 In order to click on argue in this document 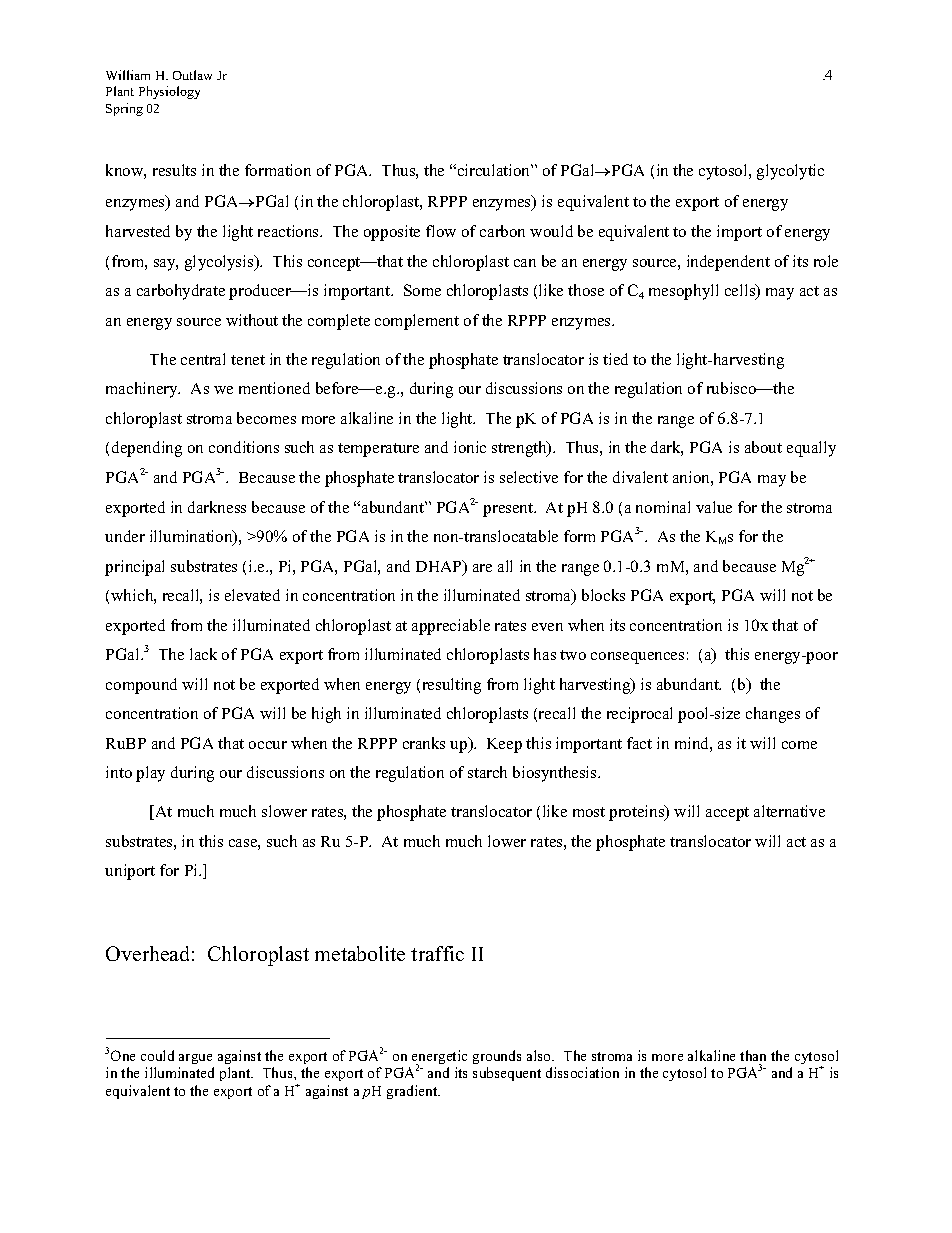, I will do `click(195, 1059)`.
